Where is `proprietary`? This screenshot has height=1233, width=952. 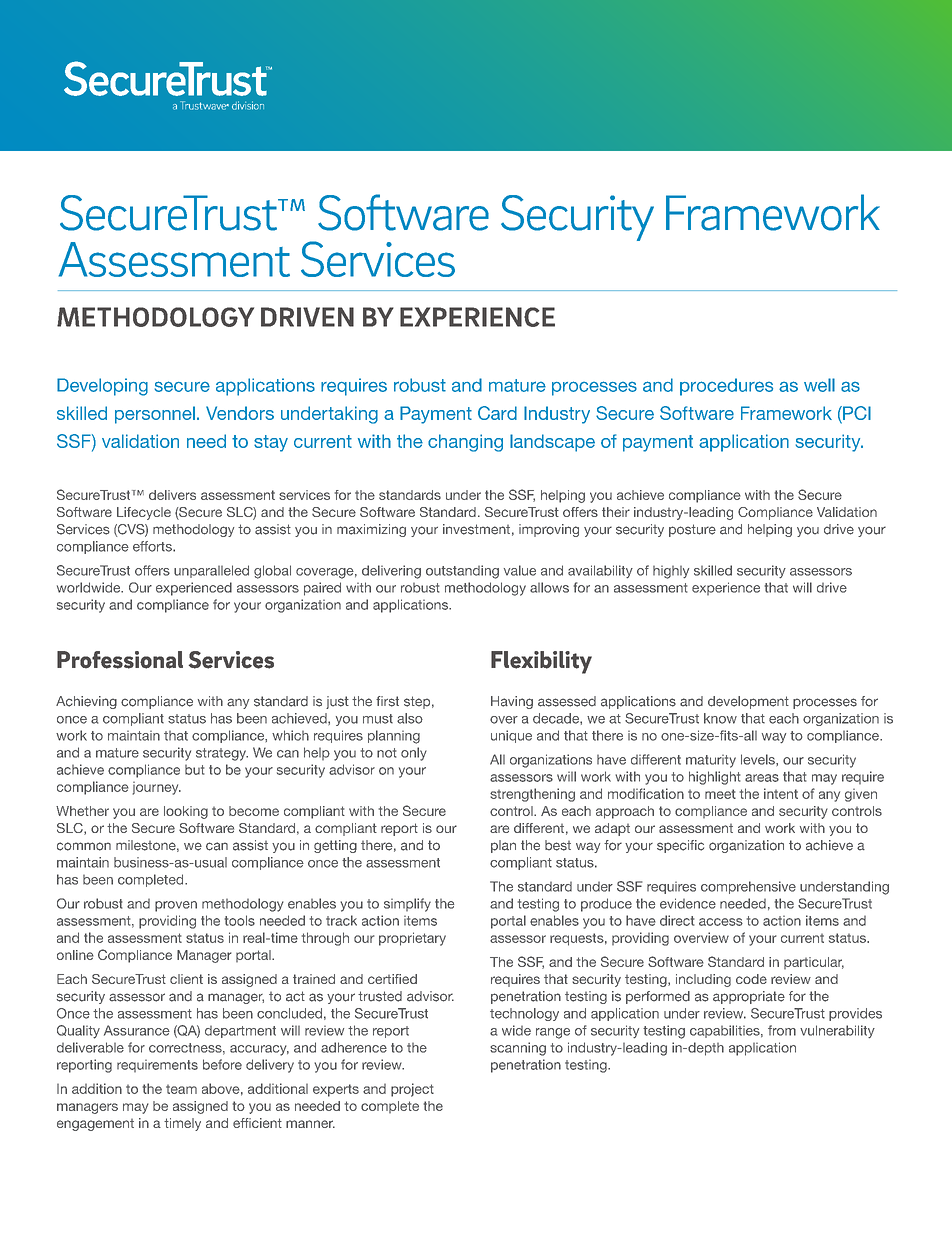 proprietary is located at coordinates (412, 939).
